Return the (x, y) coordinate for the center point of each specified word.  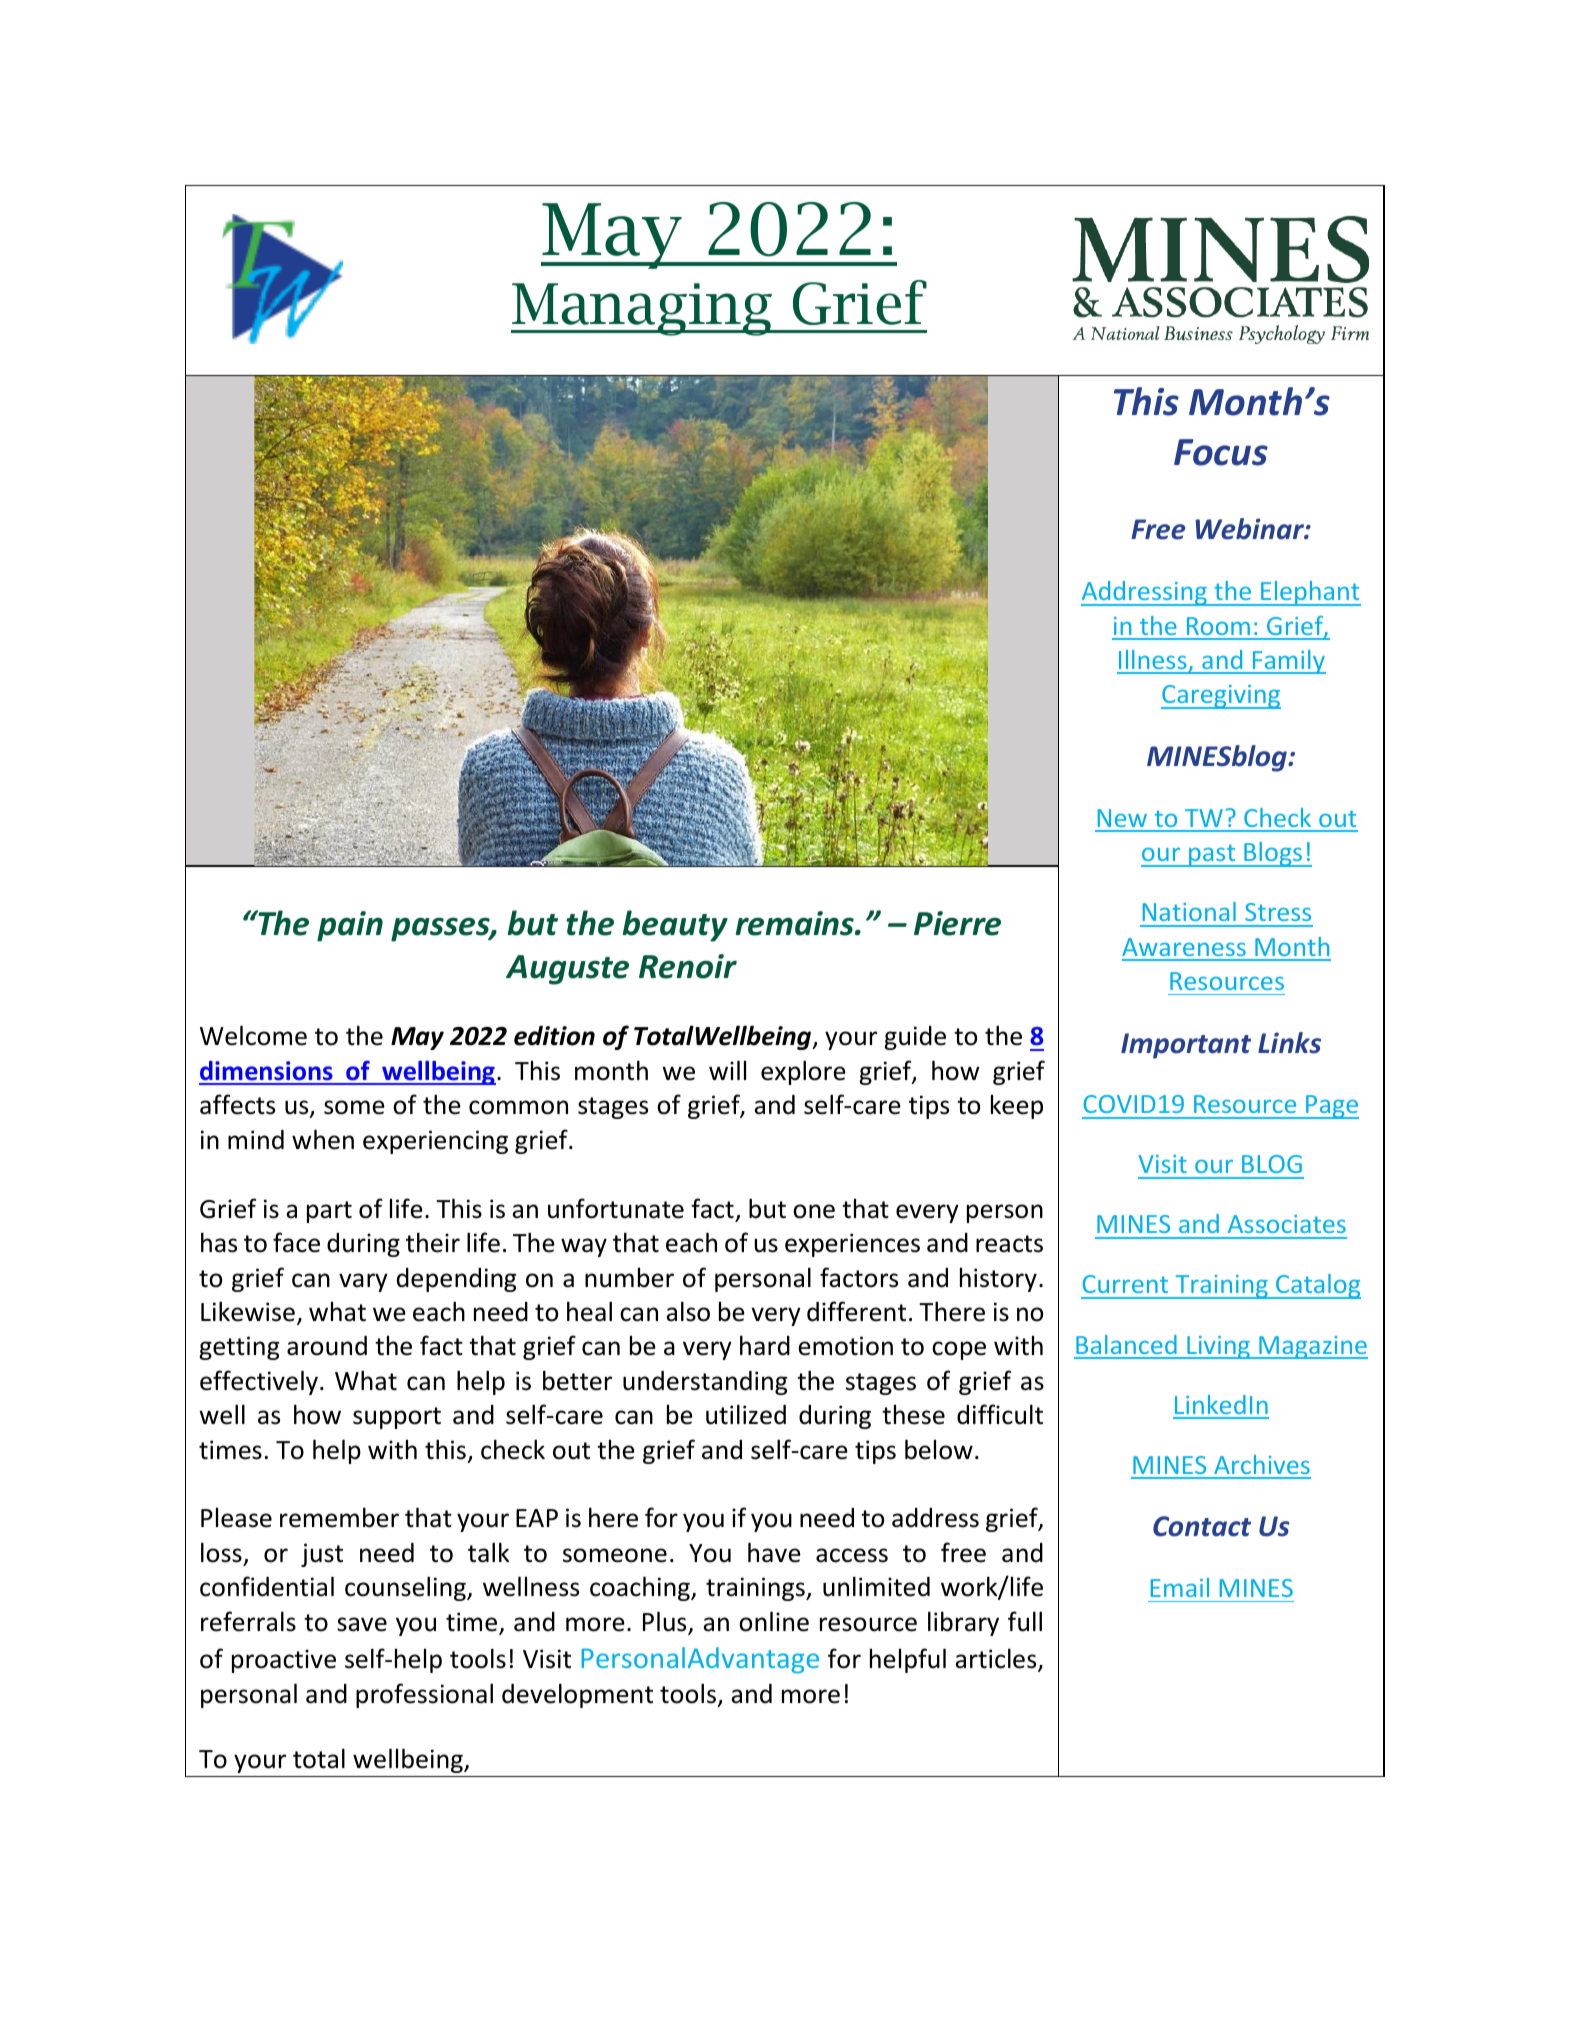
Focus (1221, 452)
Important (1186, 1046)
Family (1288, 662)
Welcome (253, 1035)
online (774, 1621)
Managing (643, 309)
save (362, 1624)
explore (803, 1072)
